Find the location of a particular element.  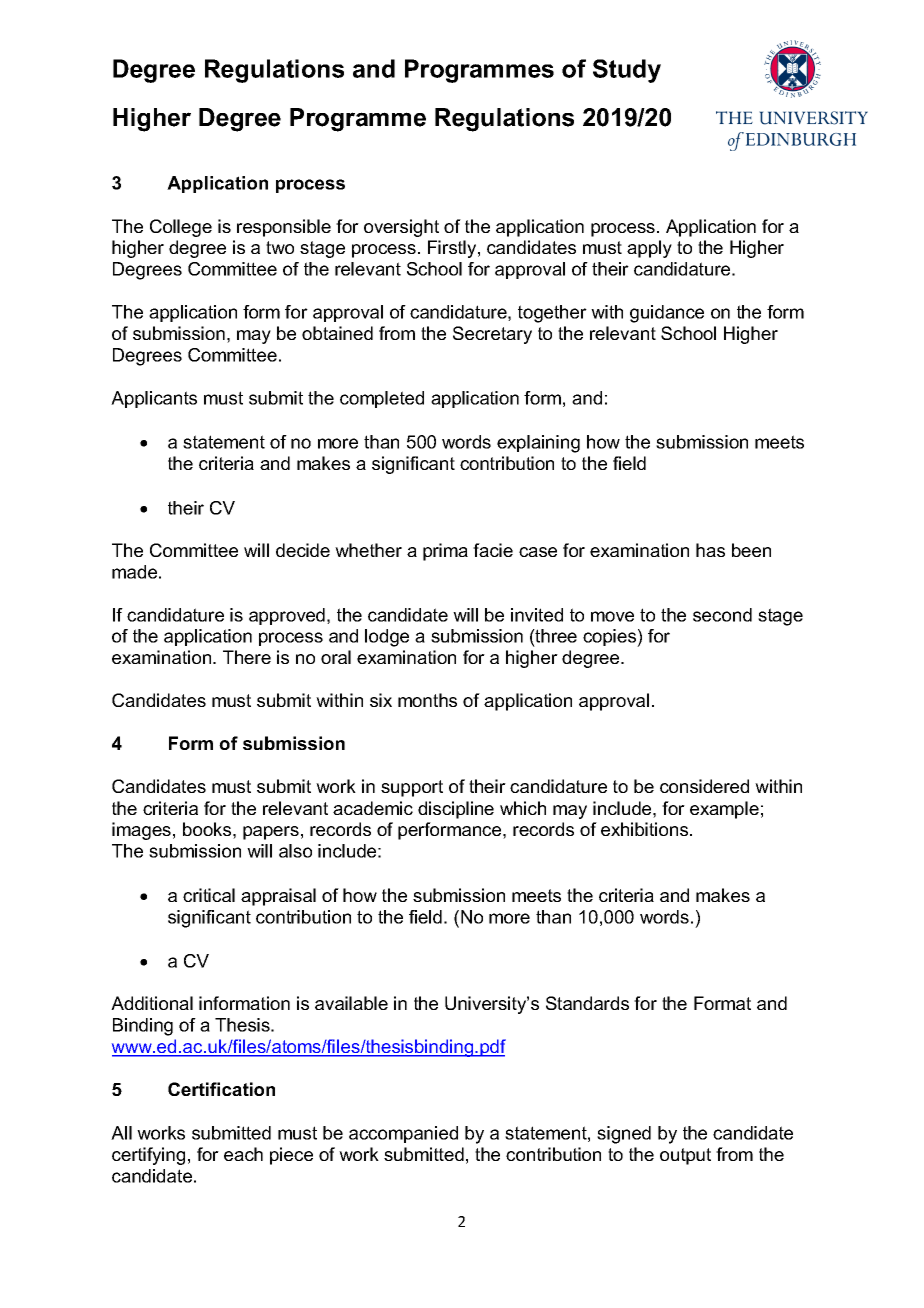

Certification is located at coordinates (221, 1089).
